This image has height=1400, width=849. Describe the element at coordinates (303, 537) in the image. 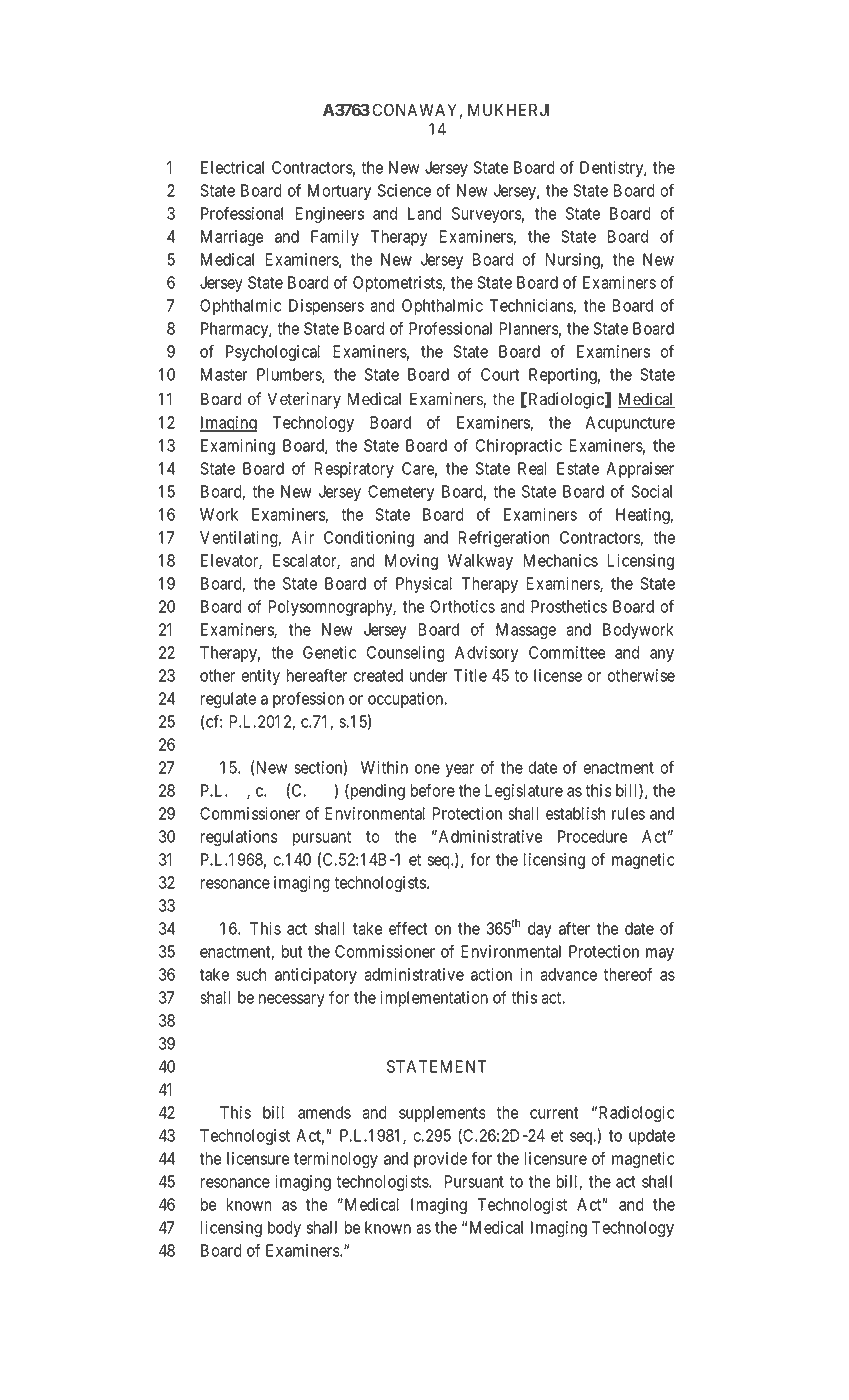

I see `Air` at that location.
